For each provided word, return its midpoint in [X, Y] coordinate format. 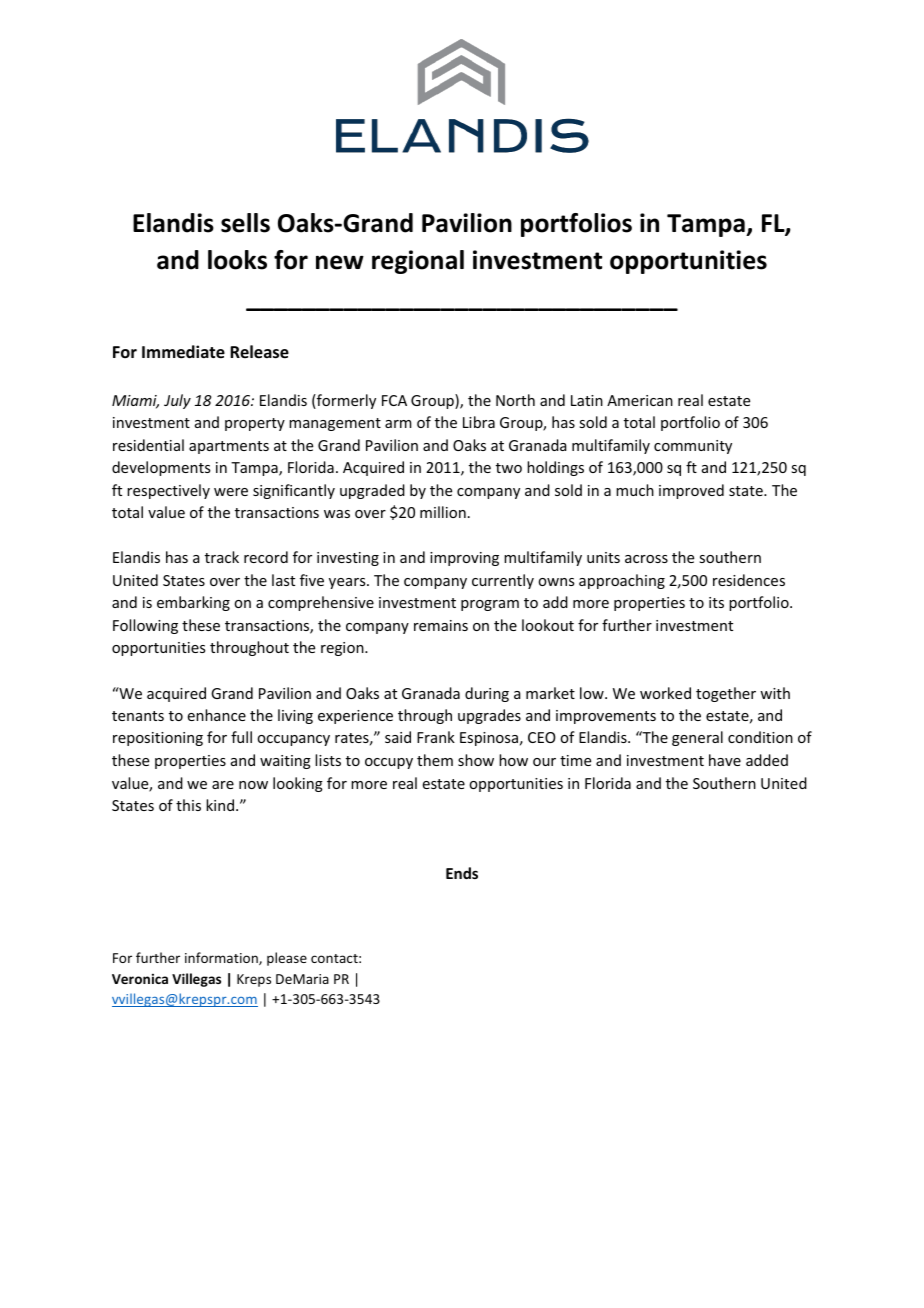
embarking [193, 603]
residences [749, 580]
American [640, 400]
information [222, 958]
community [693, 447]
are [223, 785]
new [340, 262]
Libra [479, 422]
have [725, 760]
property [255, 424]
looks [237, 260]
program [490, 605]
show [476, 760]
